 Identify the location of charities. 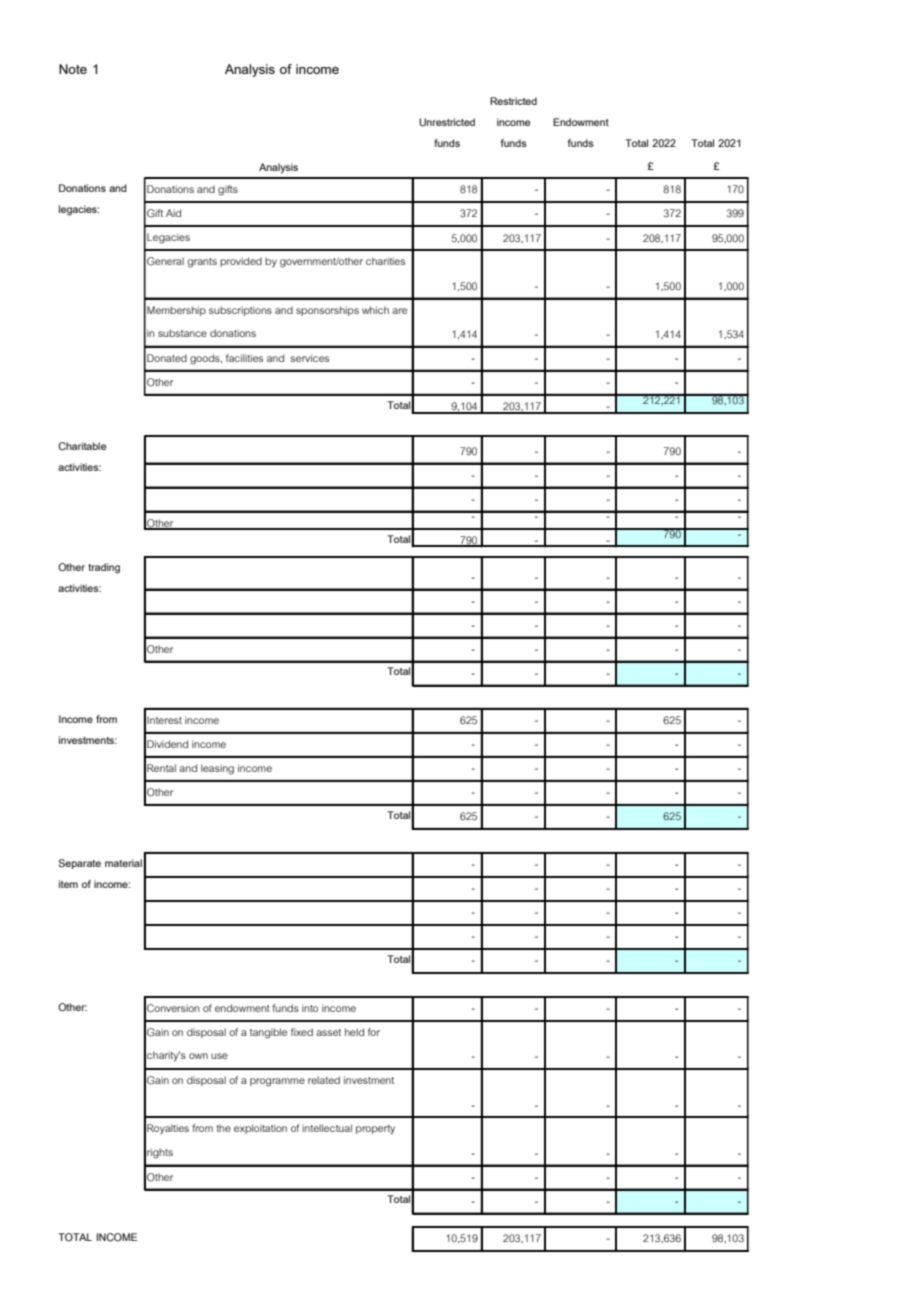
(385, 261).
